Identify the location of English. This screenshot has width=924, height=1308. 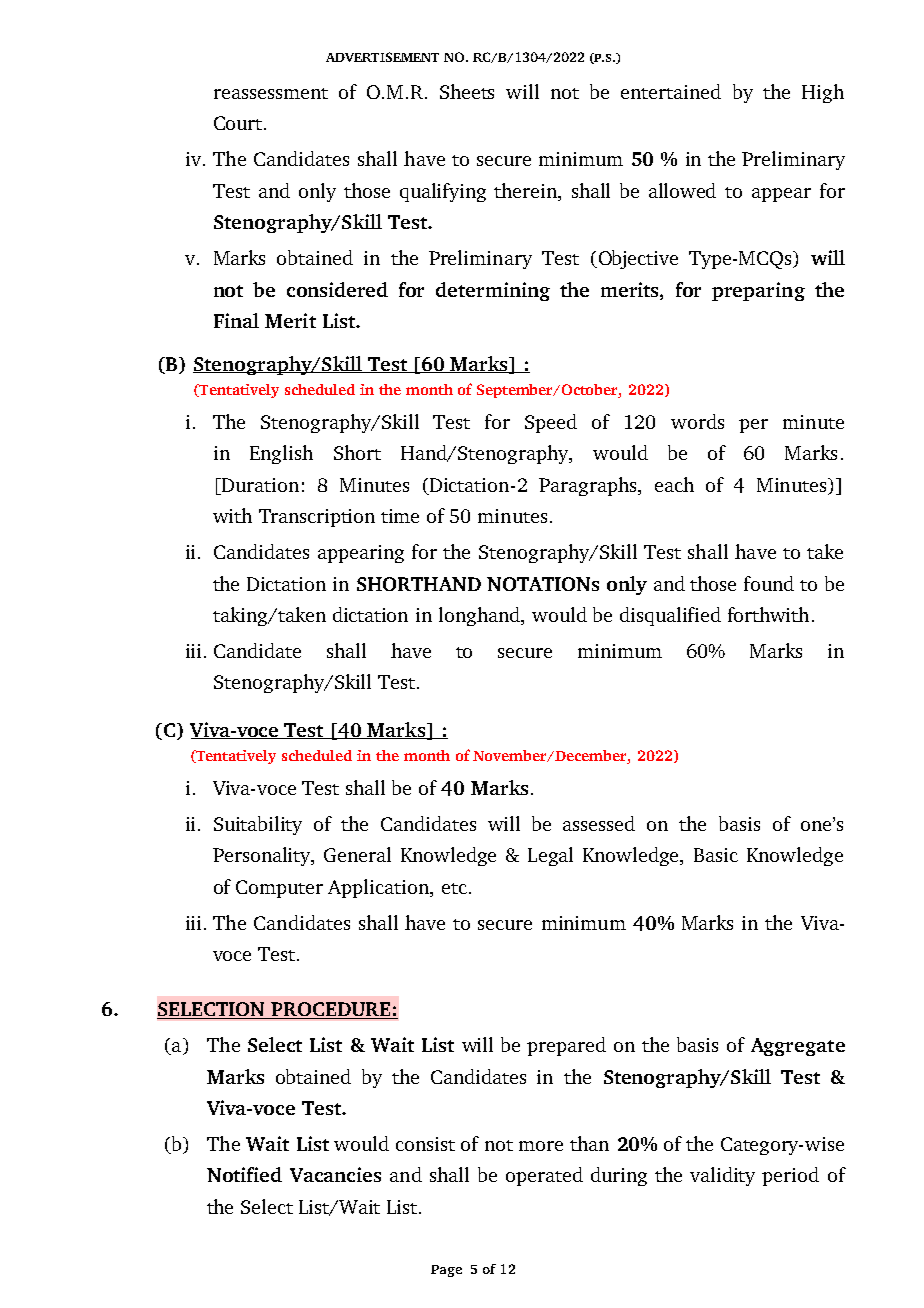
(281, 454).
